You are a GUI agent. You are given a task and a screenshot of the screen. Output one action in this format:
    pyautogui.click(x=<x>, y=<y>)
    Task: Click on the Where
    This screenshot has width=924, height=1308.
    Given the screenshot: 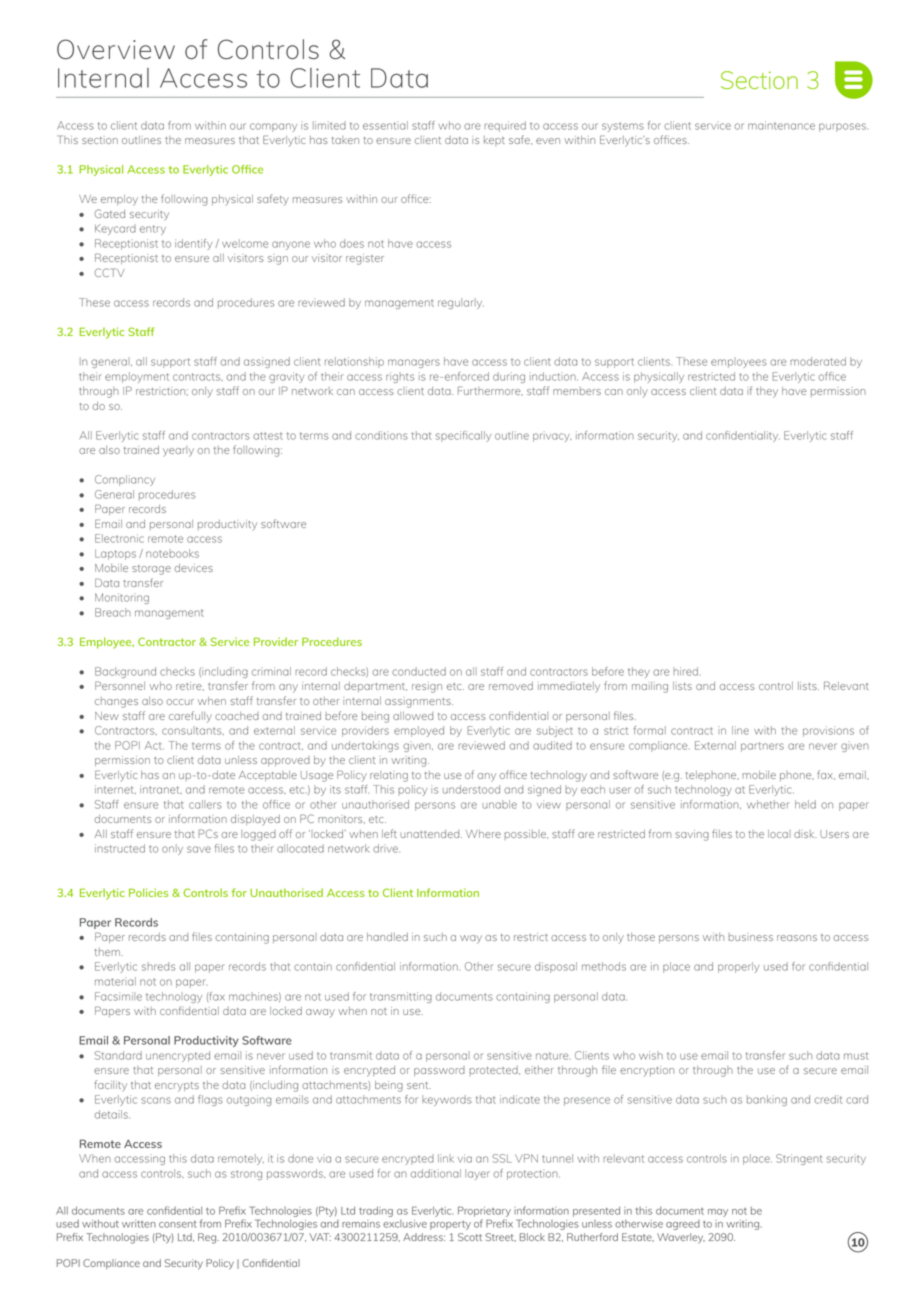 What is the action you would take?
    pyautogui.click(x=483, y=834)
